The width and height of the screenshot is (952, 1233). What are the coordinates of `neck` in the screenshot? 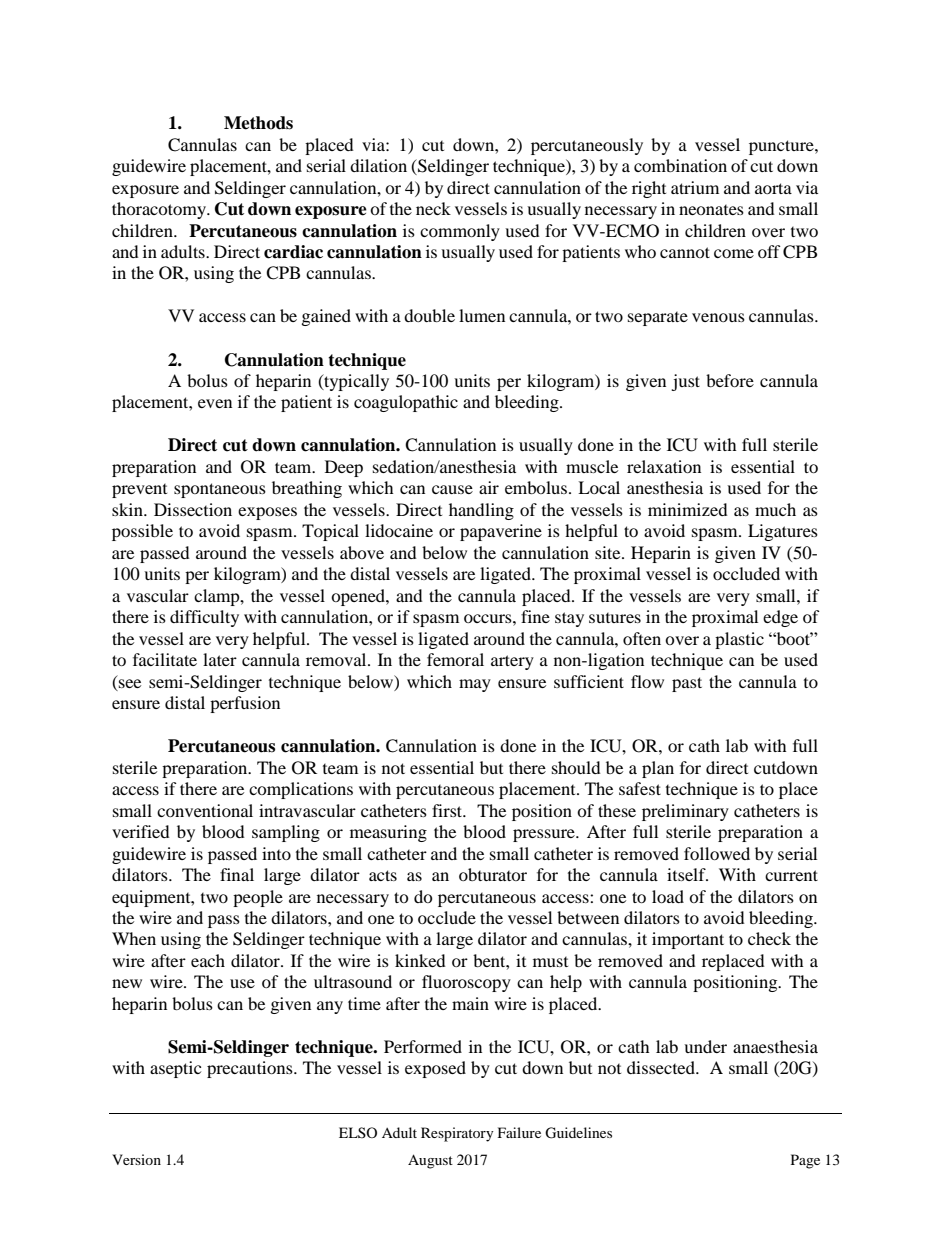 It's located at (433, 208).
